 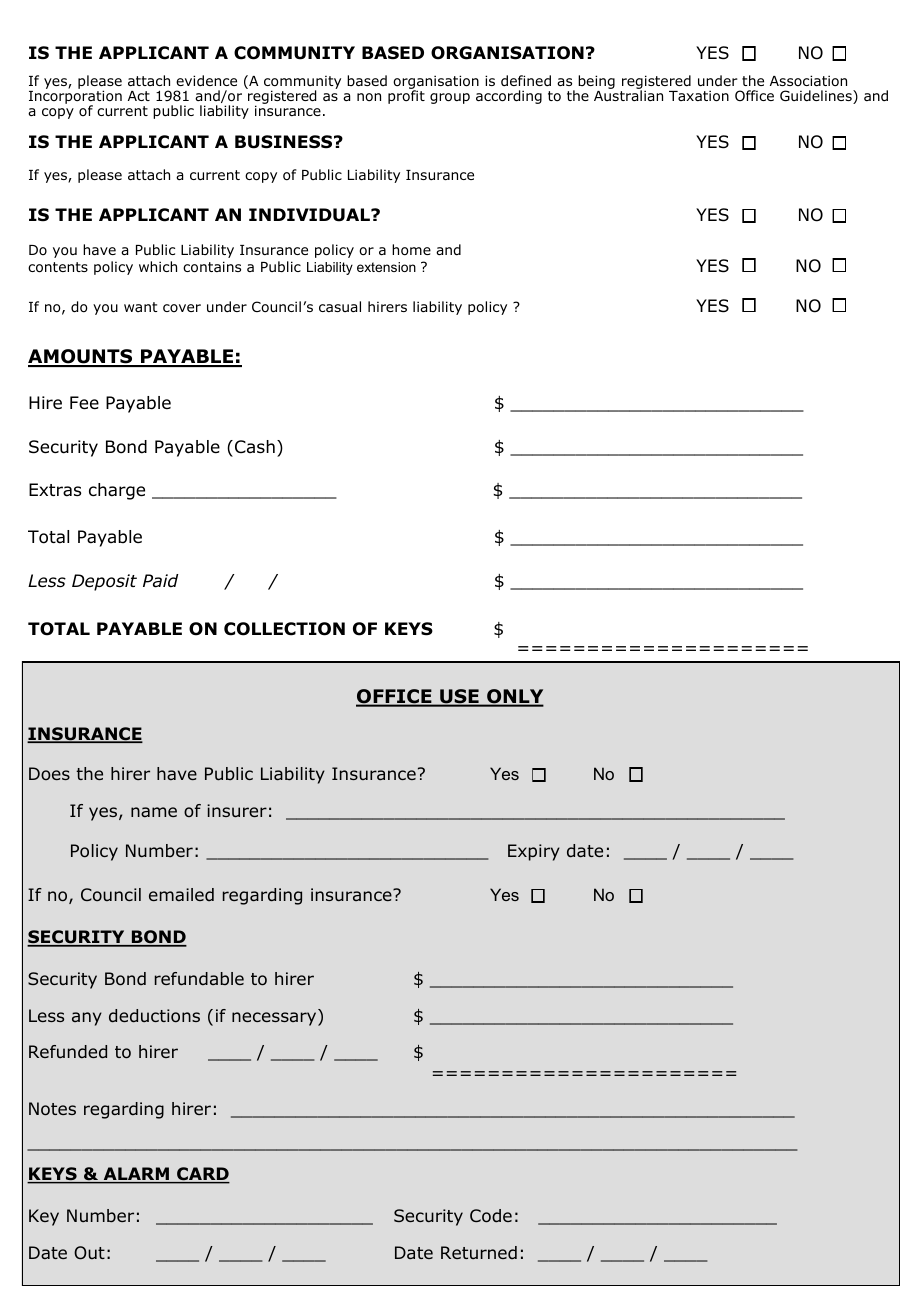 I want to click on Taxation, so click(x=699, y=96).
